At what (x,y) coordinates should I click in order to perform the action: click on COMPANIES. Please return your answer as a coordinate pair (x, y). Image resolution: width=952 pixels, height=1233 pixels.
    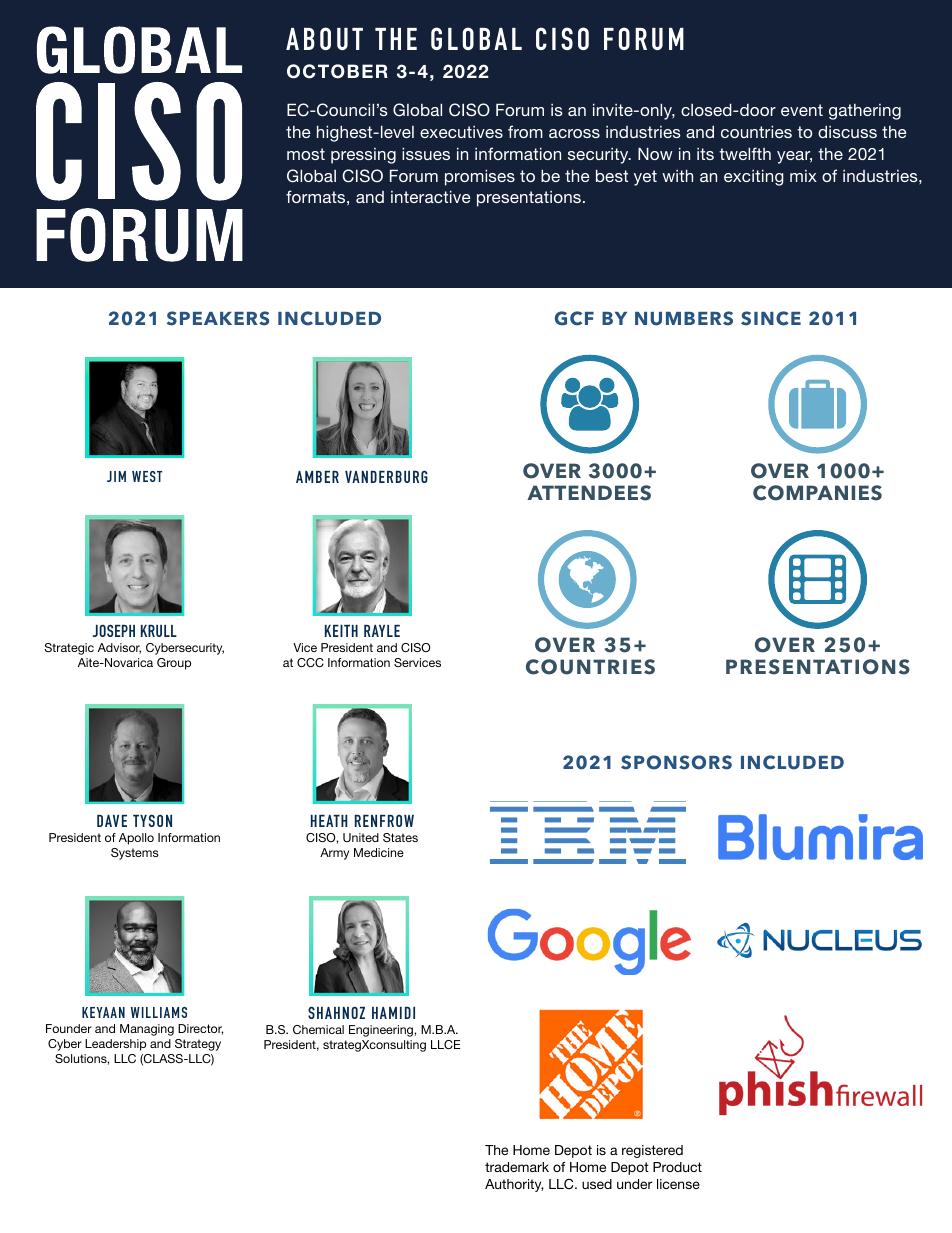
    Looking at the image, I should click on (817, 493).
